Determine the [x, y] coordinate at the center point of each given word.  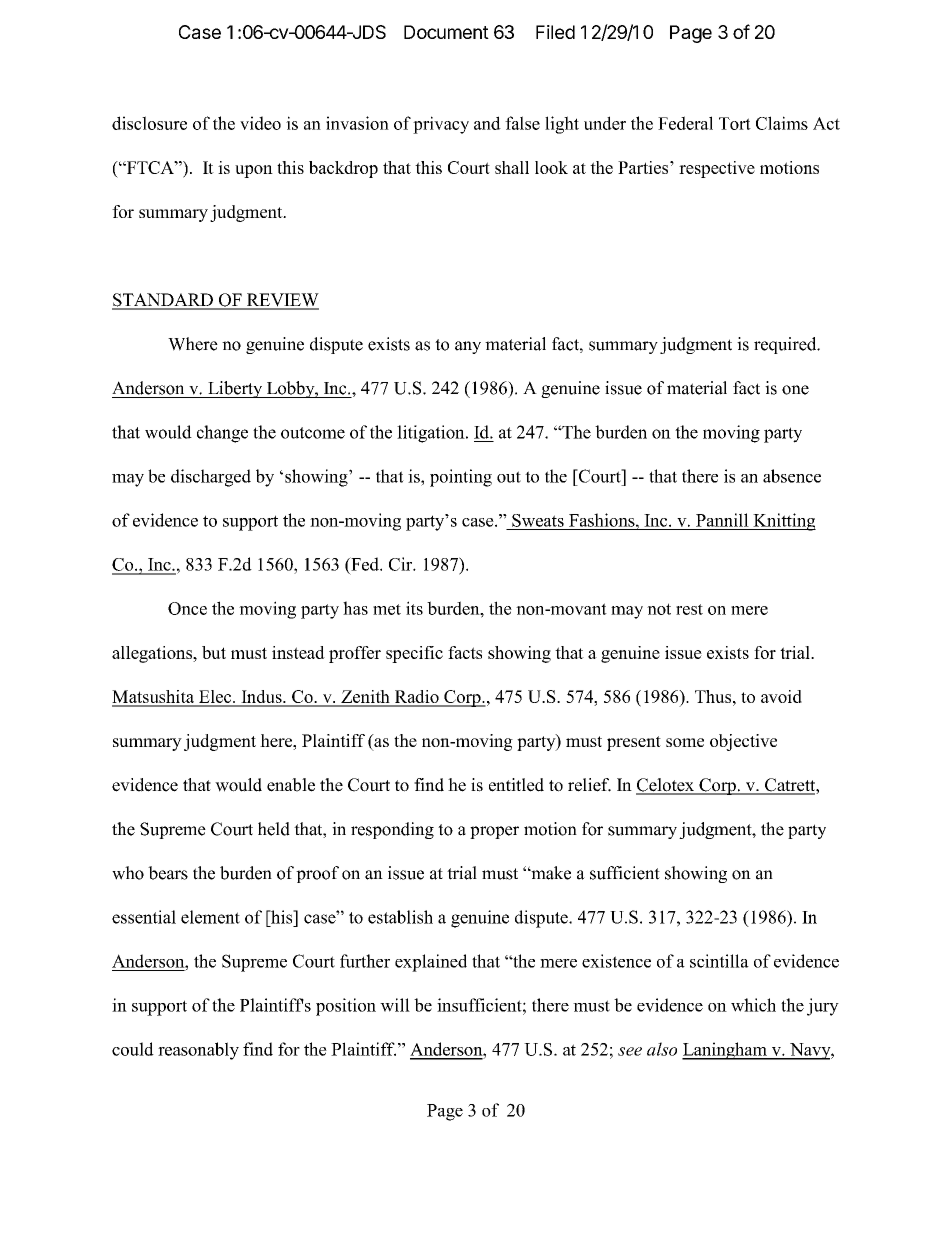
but [214, 652]
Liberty [235, 389]
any [468, 347]
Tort [735, 123]
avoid [781, 696]
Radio [416, 698]
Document [446, 32]
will [395, 1005]
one [795, 390]
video [260, 123]
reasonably [198, 1051]
